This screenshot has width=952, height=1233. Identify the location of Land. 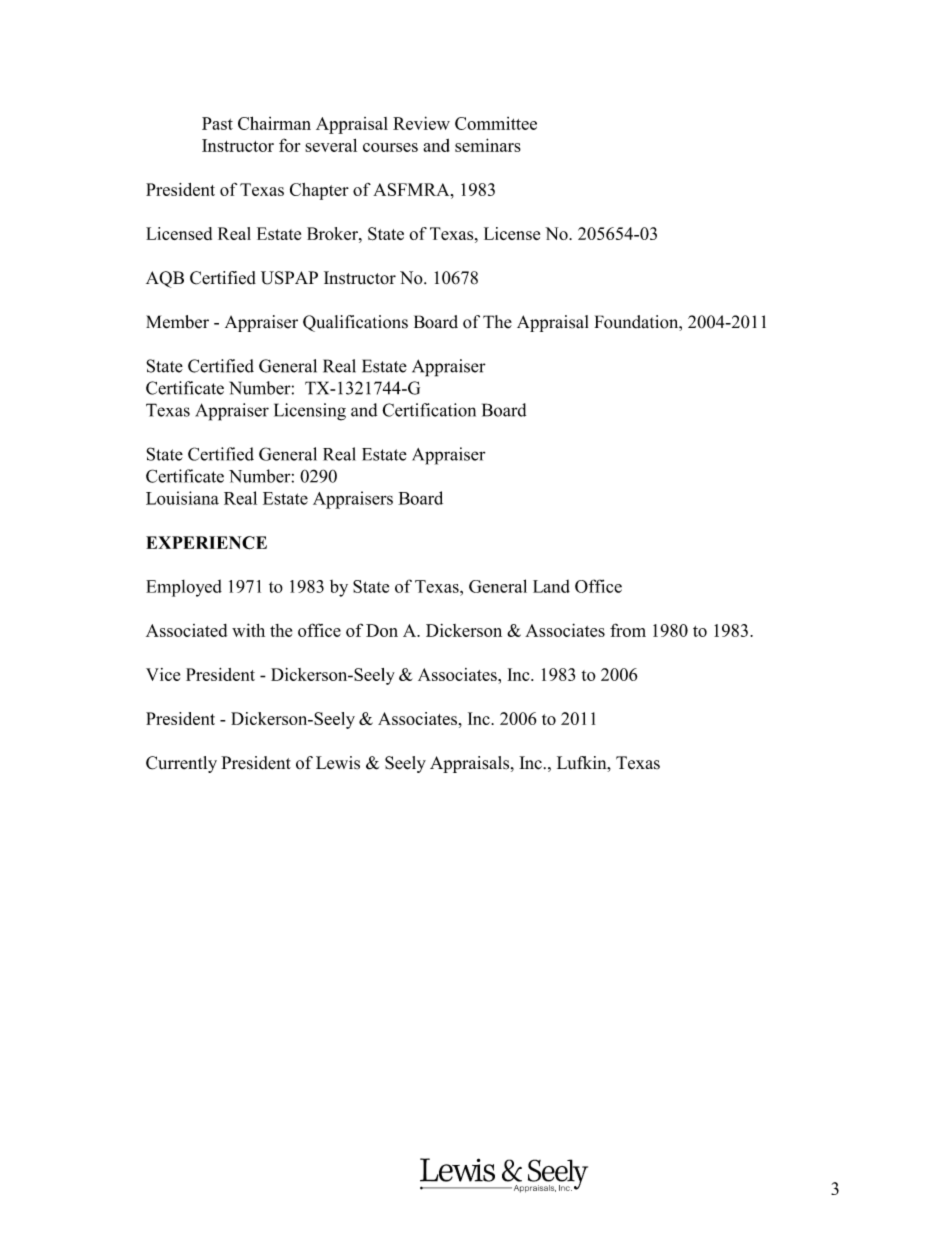
(551, 586).
